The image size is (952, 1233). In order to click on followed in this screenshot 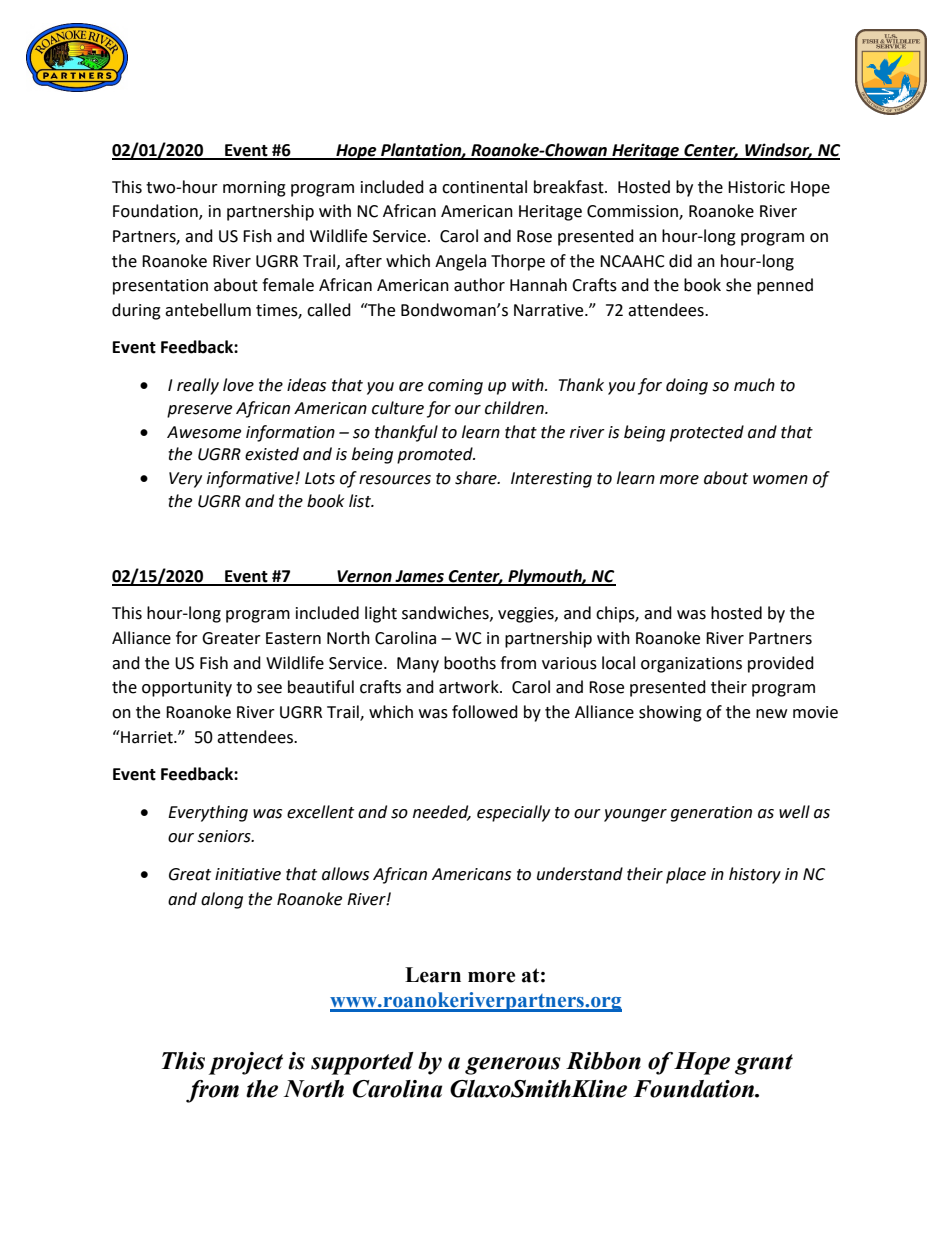, I will do `click(485, 712)`.
